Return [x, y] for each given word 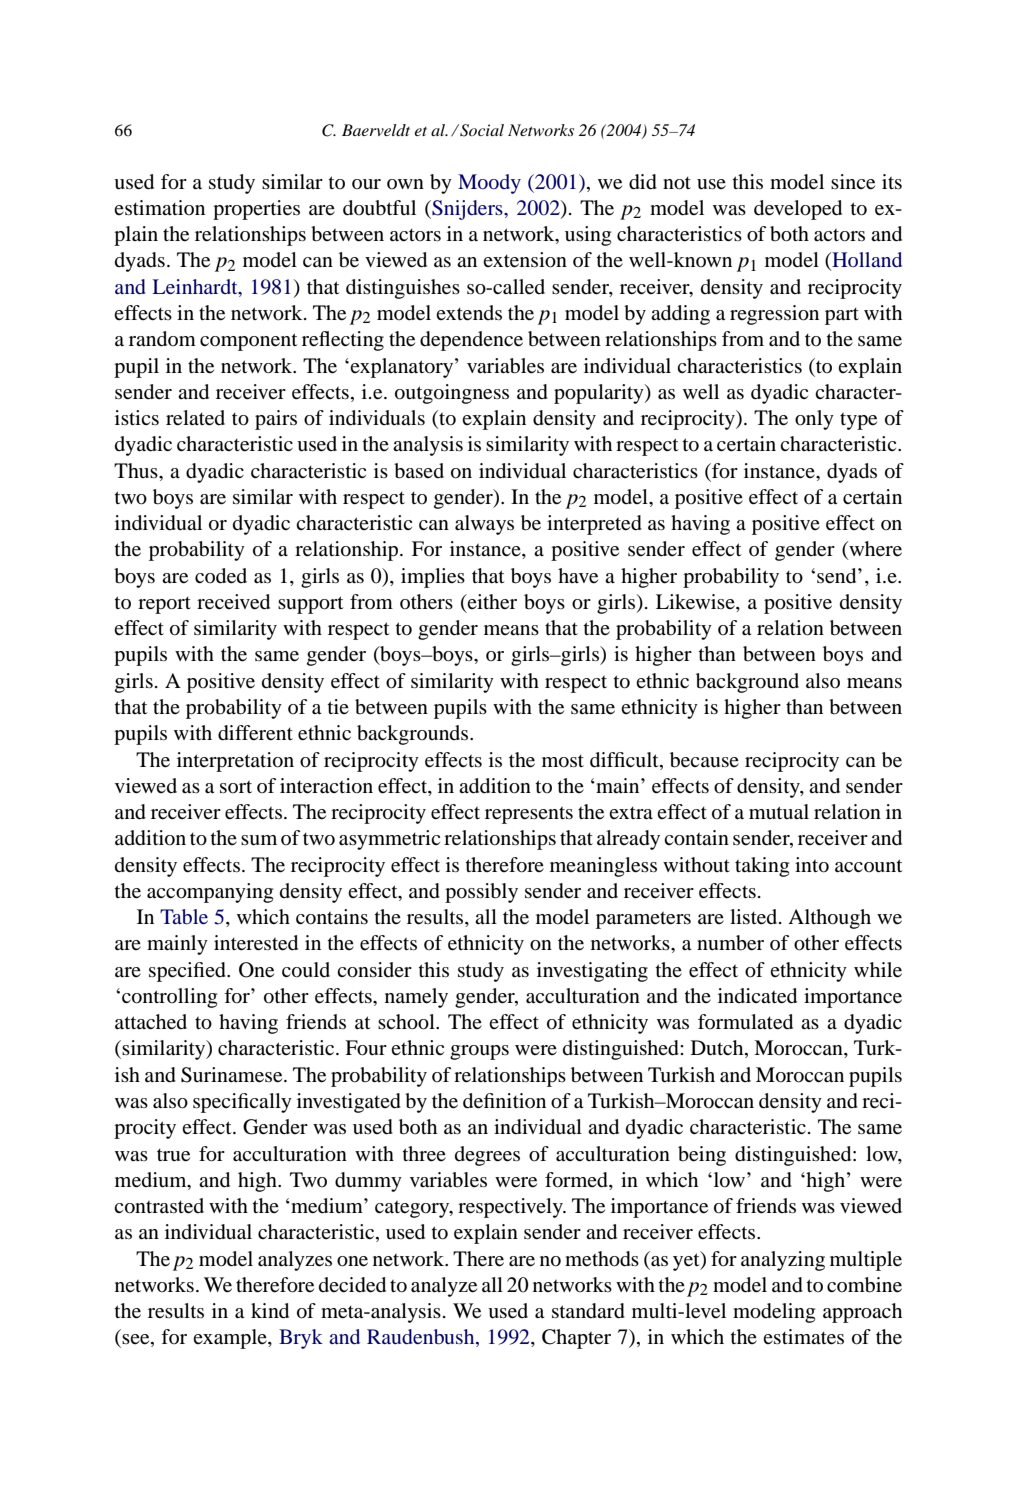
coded [221, 576]
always [484, 525]
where [874, 550]
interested [256, 943]
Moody [489, 184]
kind [270, 1311]
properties [256, 210]
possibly [481, 893]
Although [829, 919]
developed [798, 210]
